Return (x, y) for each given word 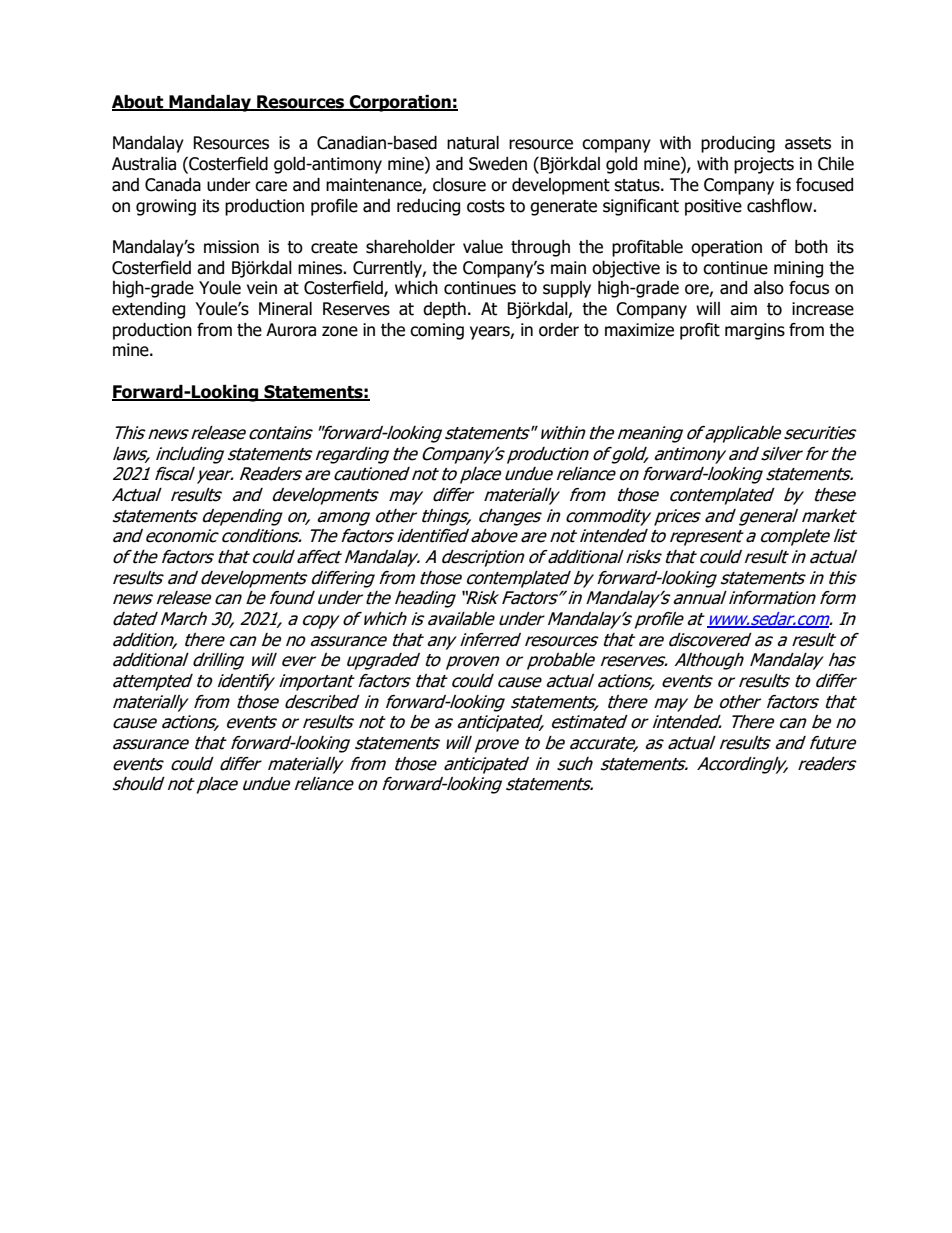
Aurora (291, 330)
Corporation (400, 103)
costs (486, 206)
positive (713, 207)
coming (437, 331)
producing (738, 144)
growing (166, 207)
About (139, 103)
